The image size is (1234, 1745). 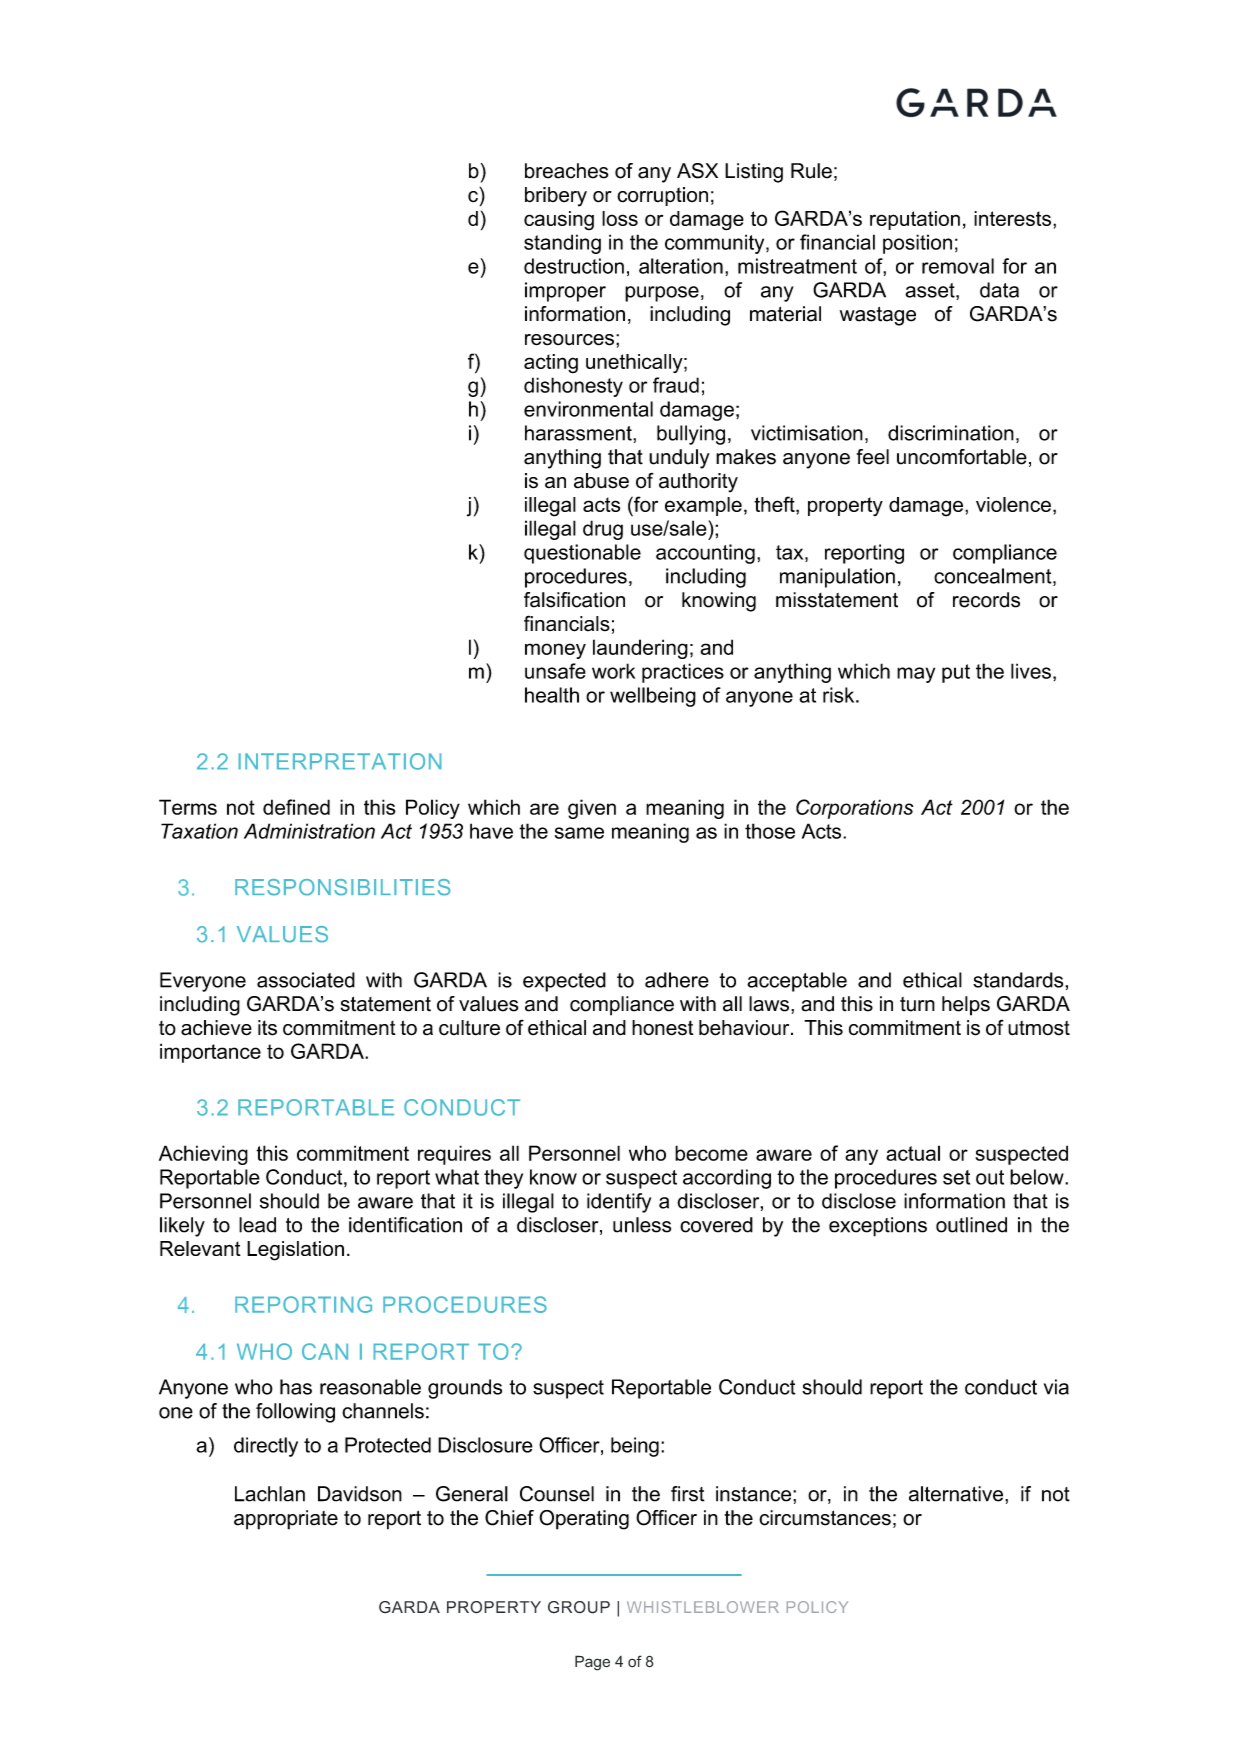 I want to click on helps, so click(x=966, y=1006).
